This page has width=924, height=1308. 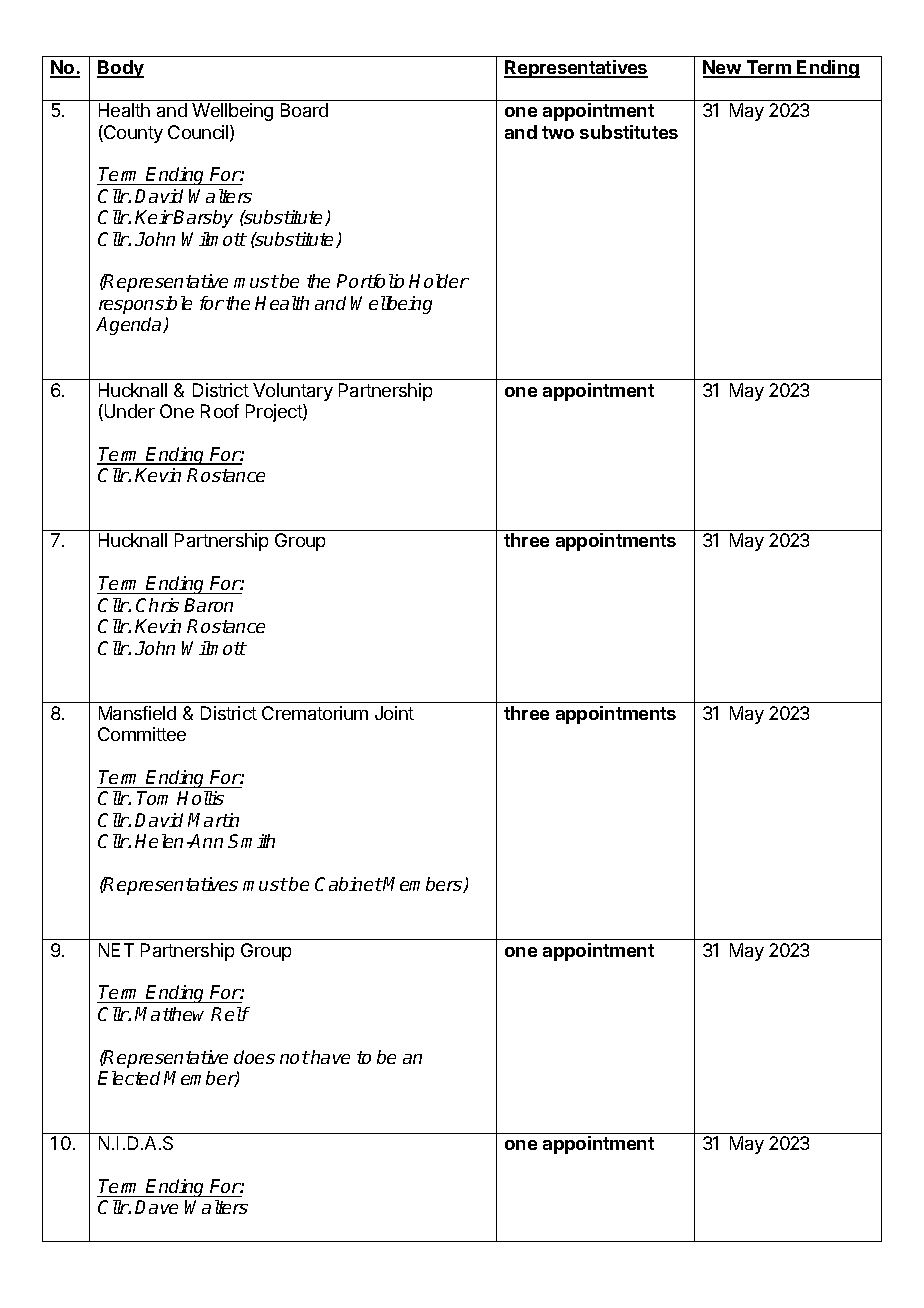 I want to click on County, so click(x=132, y=134).
